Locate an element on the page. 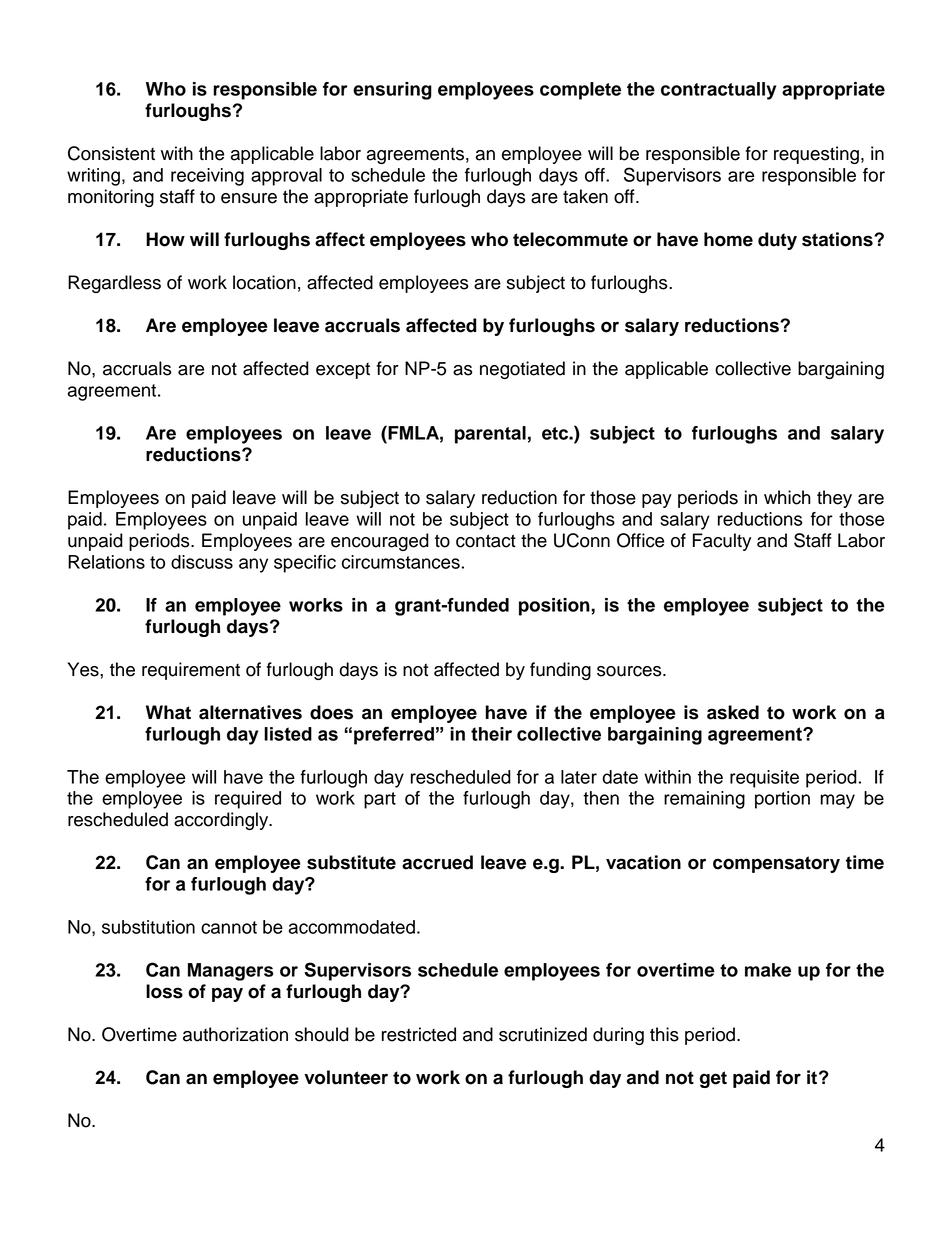 This image has width=952, height=1233. restricted is located at coordinates (419, 1034).
